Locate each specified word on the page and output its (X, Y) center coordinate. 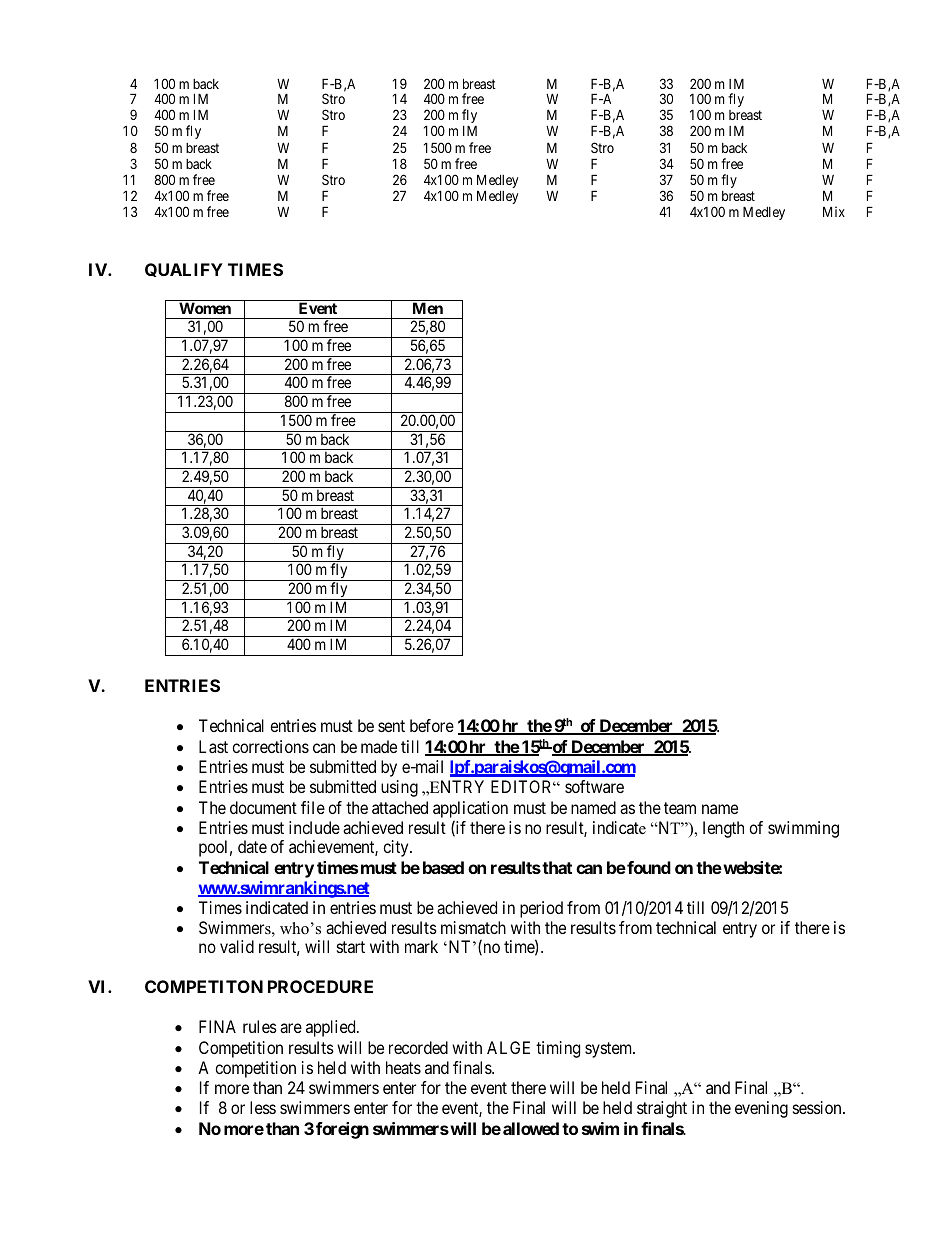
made (379, 746)
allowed (531, 1128)
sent (391, 726)
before (432, 725)
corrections (270, 746)
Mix (834, 211)
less (263, 1107)
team (680, 808)
